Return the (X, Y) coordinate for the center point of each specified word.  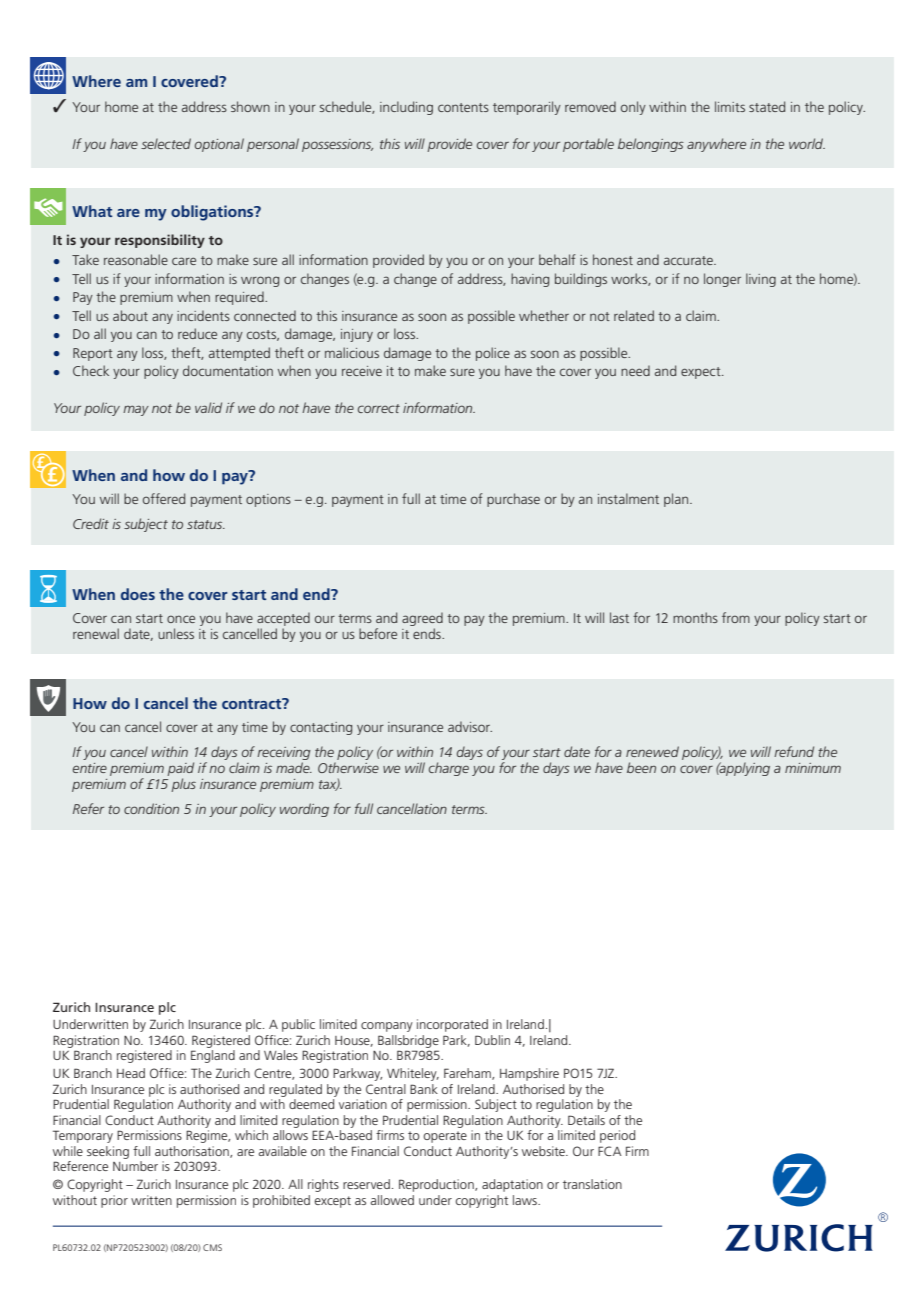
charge (449, 769)
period (617, 1136)
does (138, 594)
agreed (422, 619)
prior (114, 1201)
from (736, 617)
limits (730, 106)
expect (702, 373)
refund (794, 751)
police (493, 354)
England (213, 1056)
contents (463, 107)
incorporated (452, 1025)
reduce (197, 333)
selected (166, 143)
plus (184, 785)
